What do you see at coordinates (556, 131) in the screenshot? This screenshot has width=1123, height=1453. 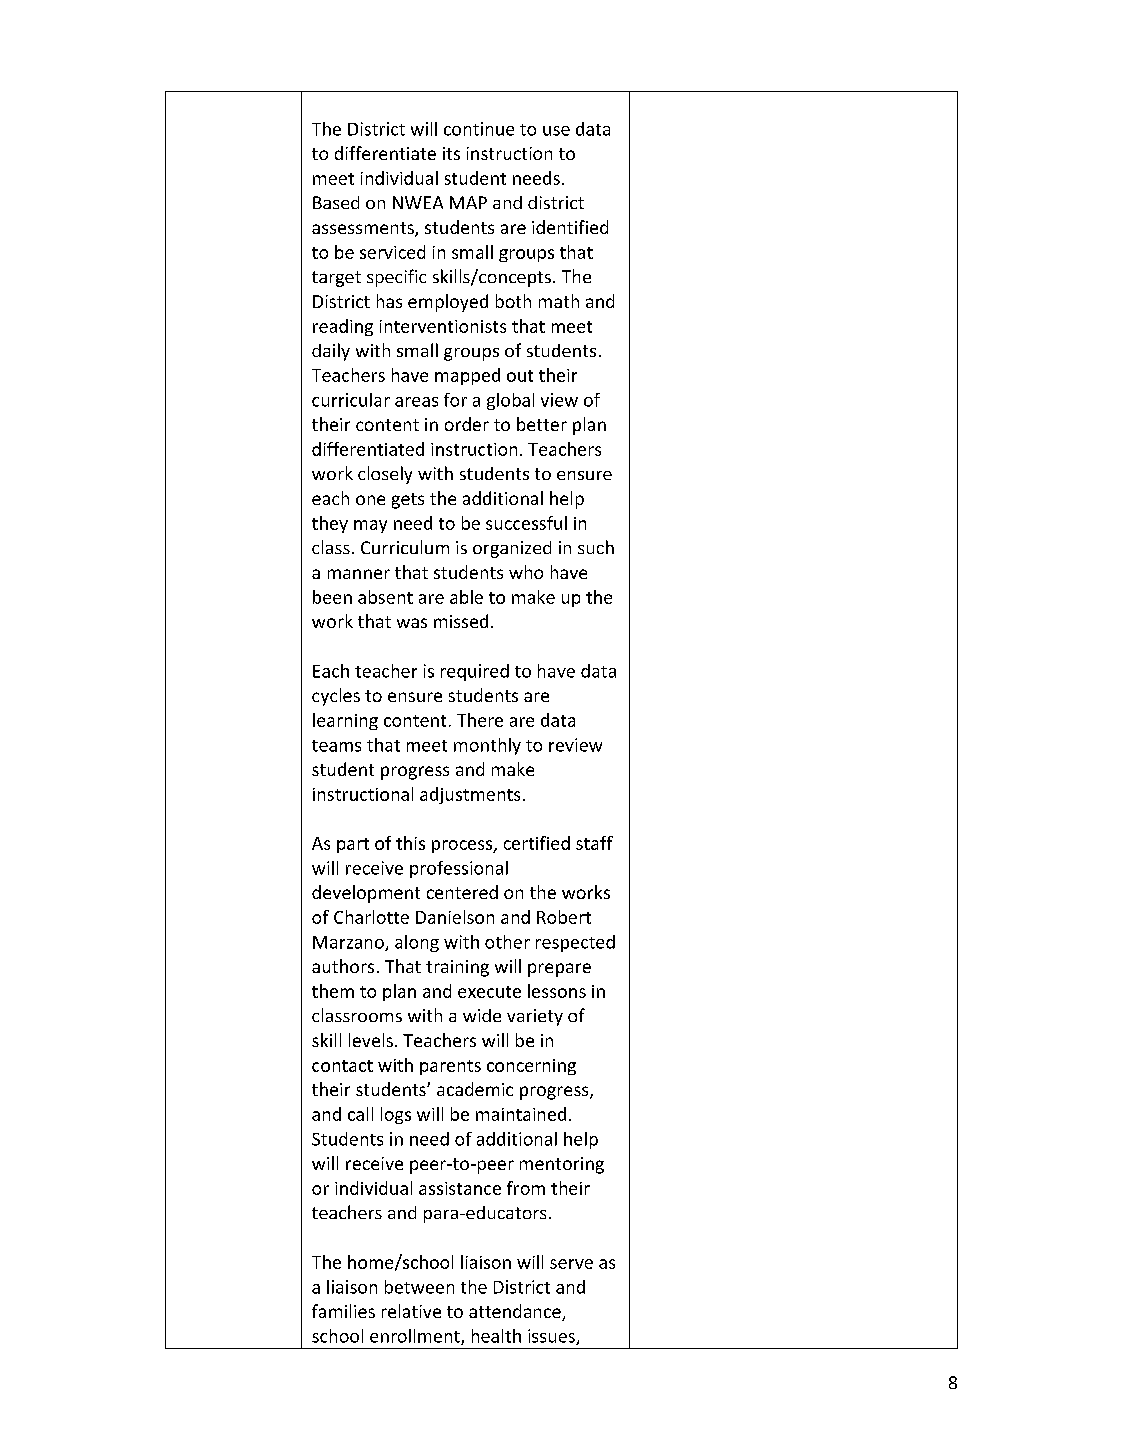 I see `use` at bounding box center [556, 131].
